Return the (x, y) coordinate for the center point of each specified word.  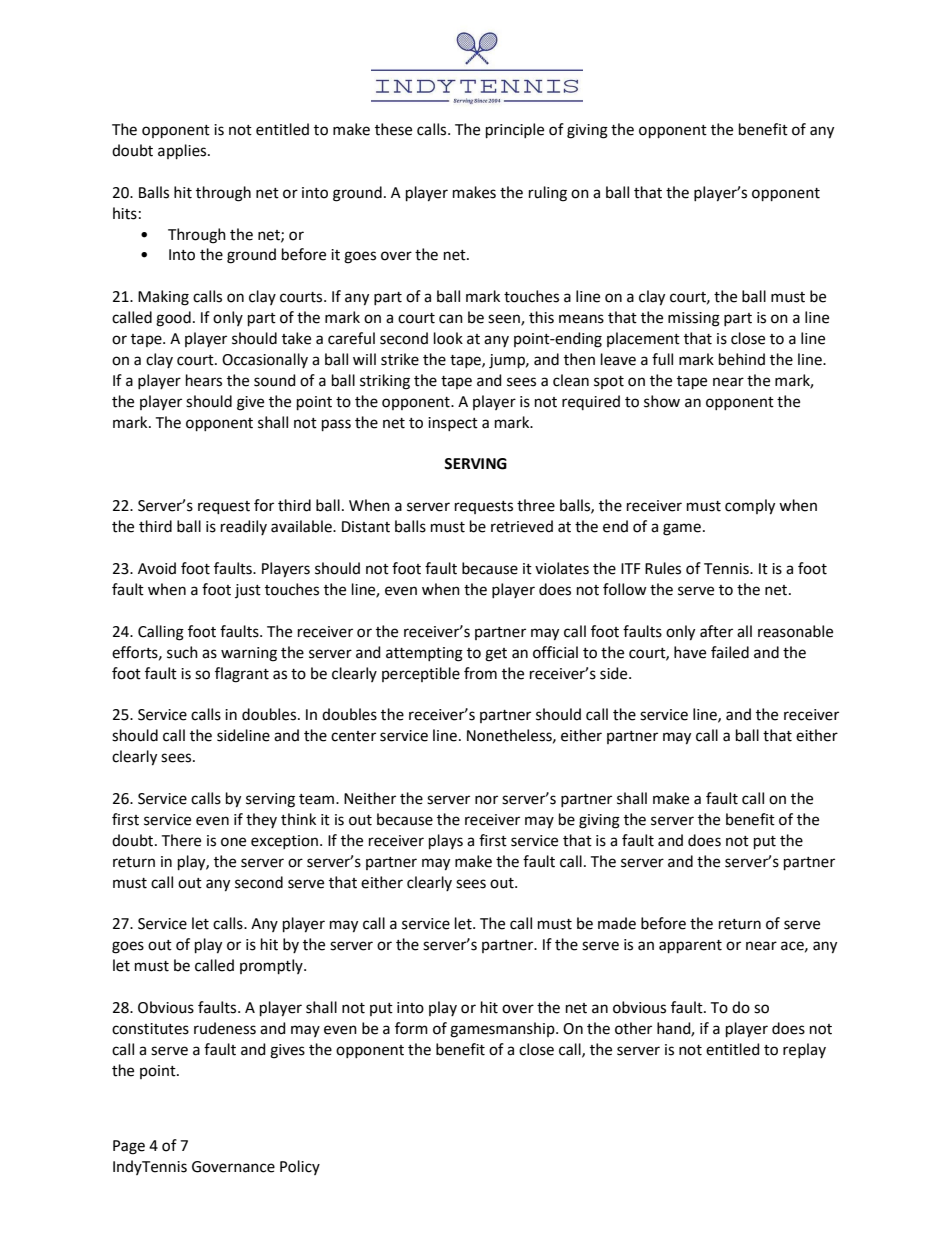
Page (129, 1147)
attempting (424, 654)
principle (515, 130)
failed (730, 652)
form (411, 1028)
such (182, 652)
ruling (548, 194)
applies (183, 151)
